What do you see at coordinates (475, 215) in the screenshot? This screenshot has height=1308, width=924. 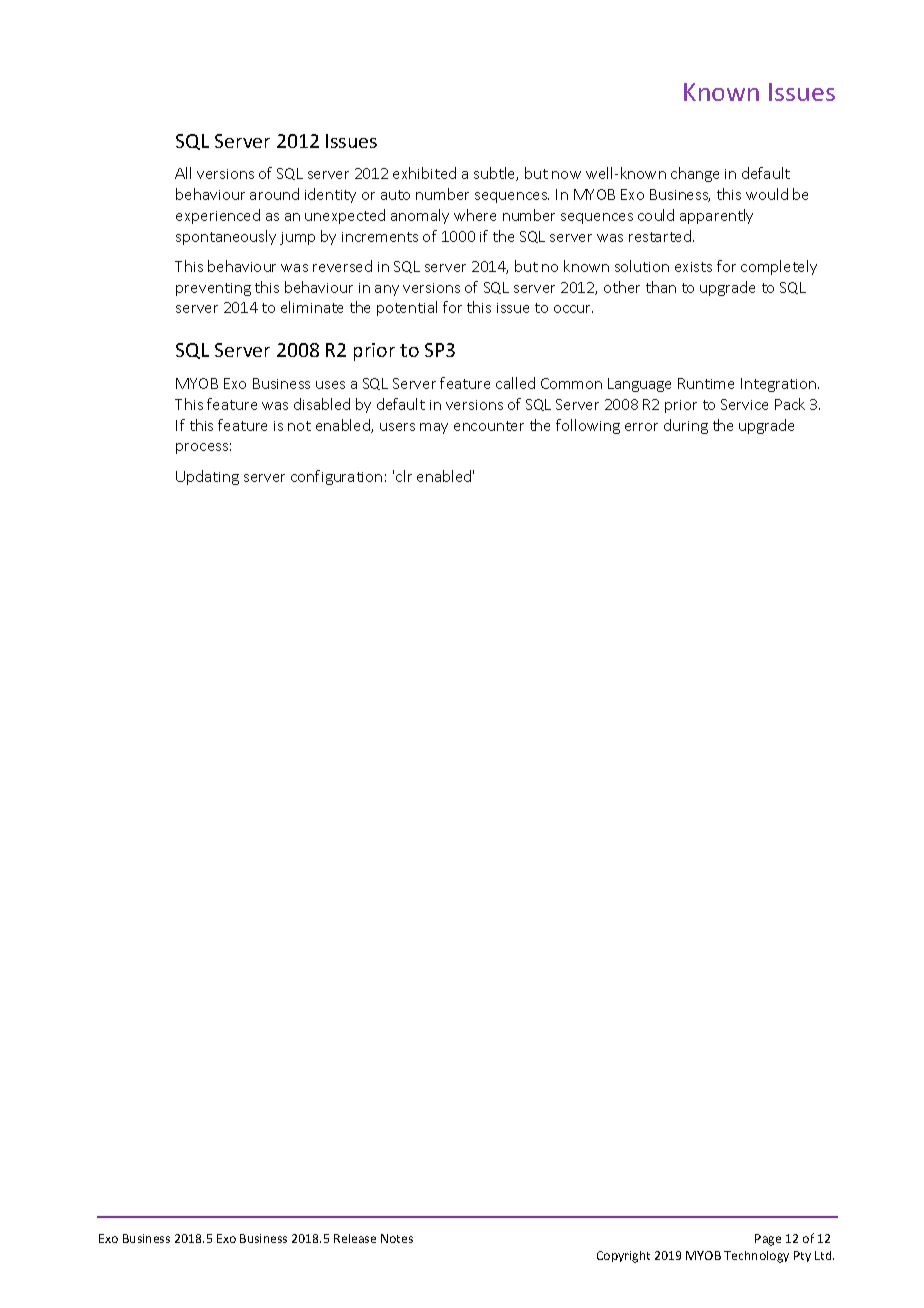 I see `where` at bounding box center [475, 215].
